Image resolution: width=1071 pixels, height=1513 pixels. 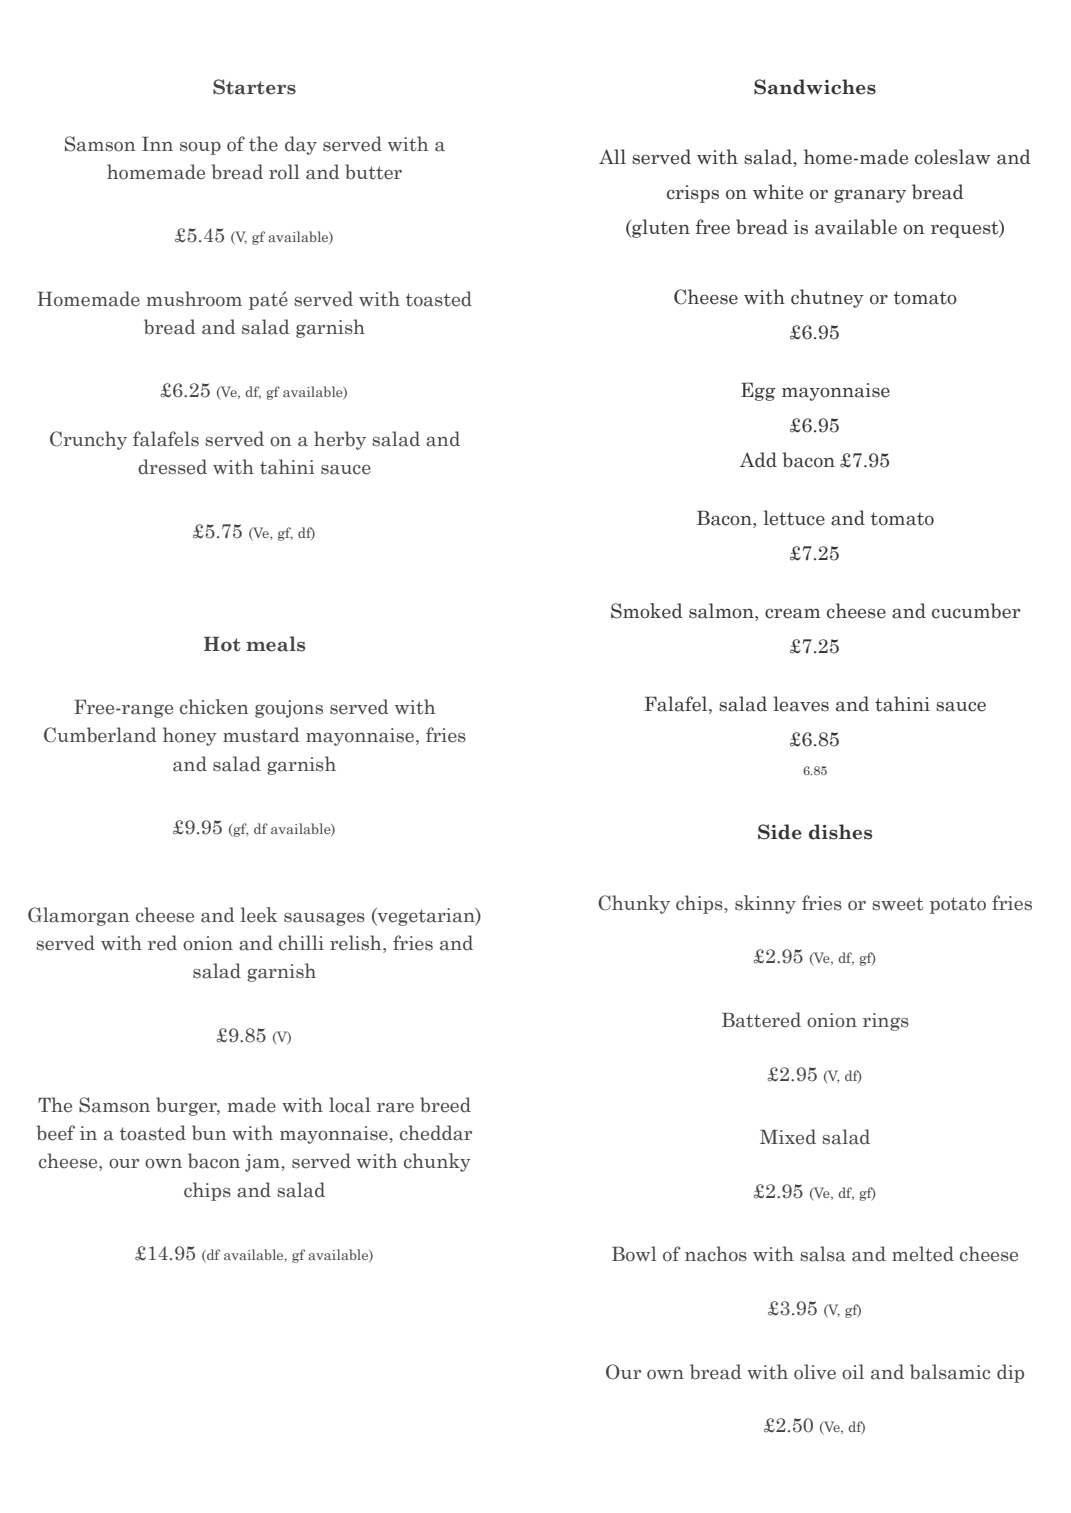 I want to click on jam, so click(x=262, y=1163).
